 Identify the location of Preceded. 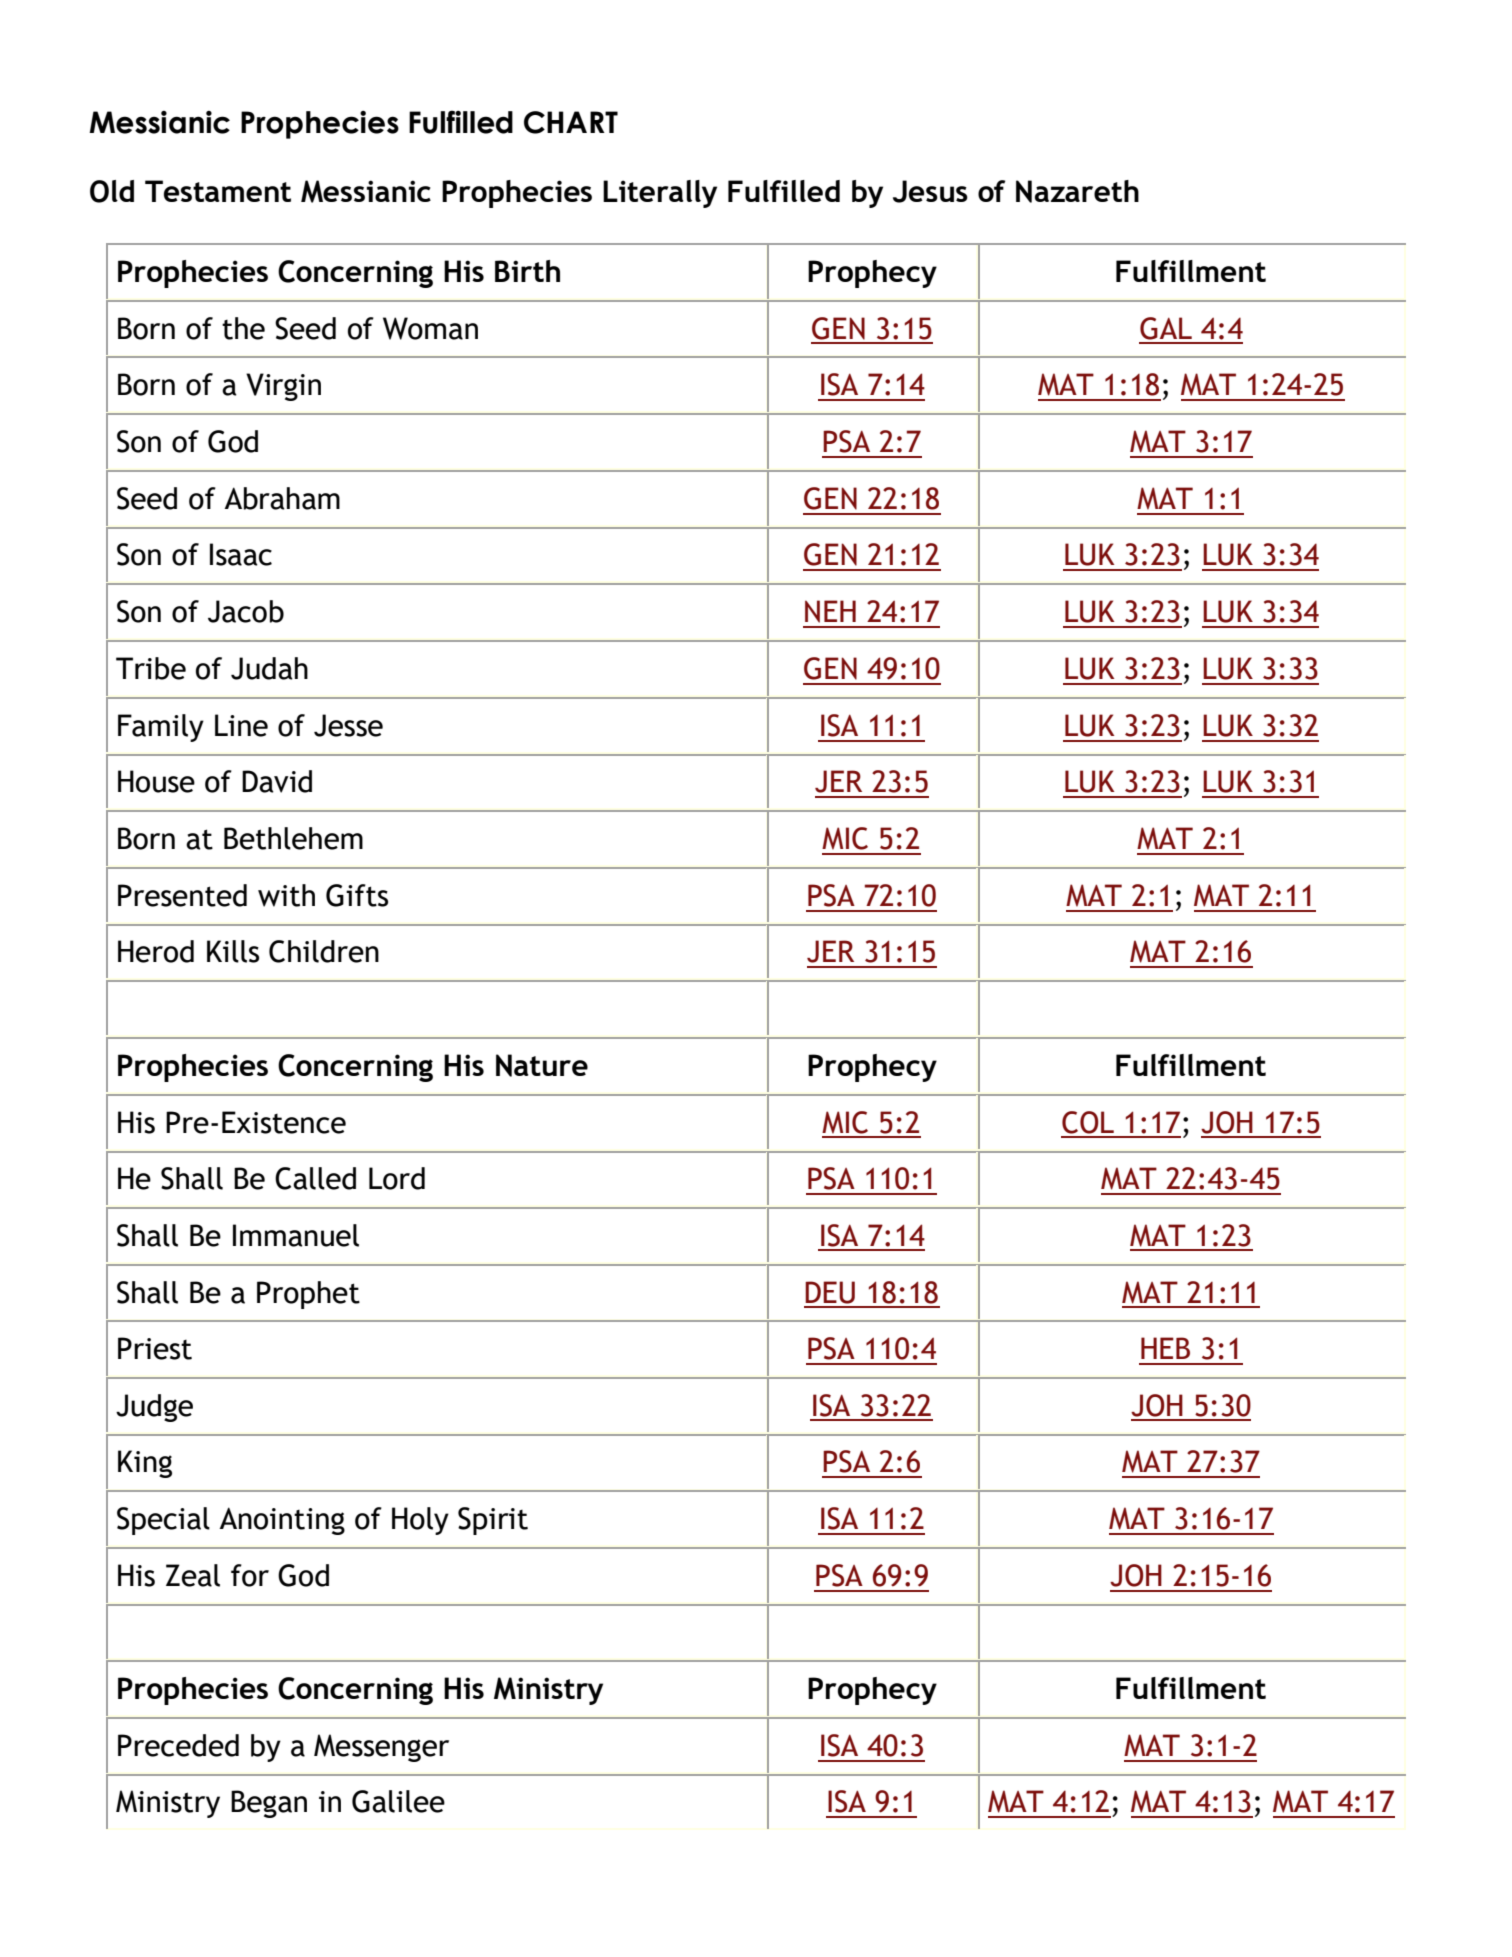
(178, 1745).
